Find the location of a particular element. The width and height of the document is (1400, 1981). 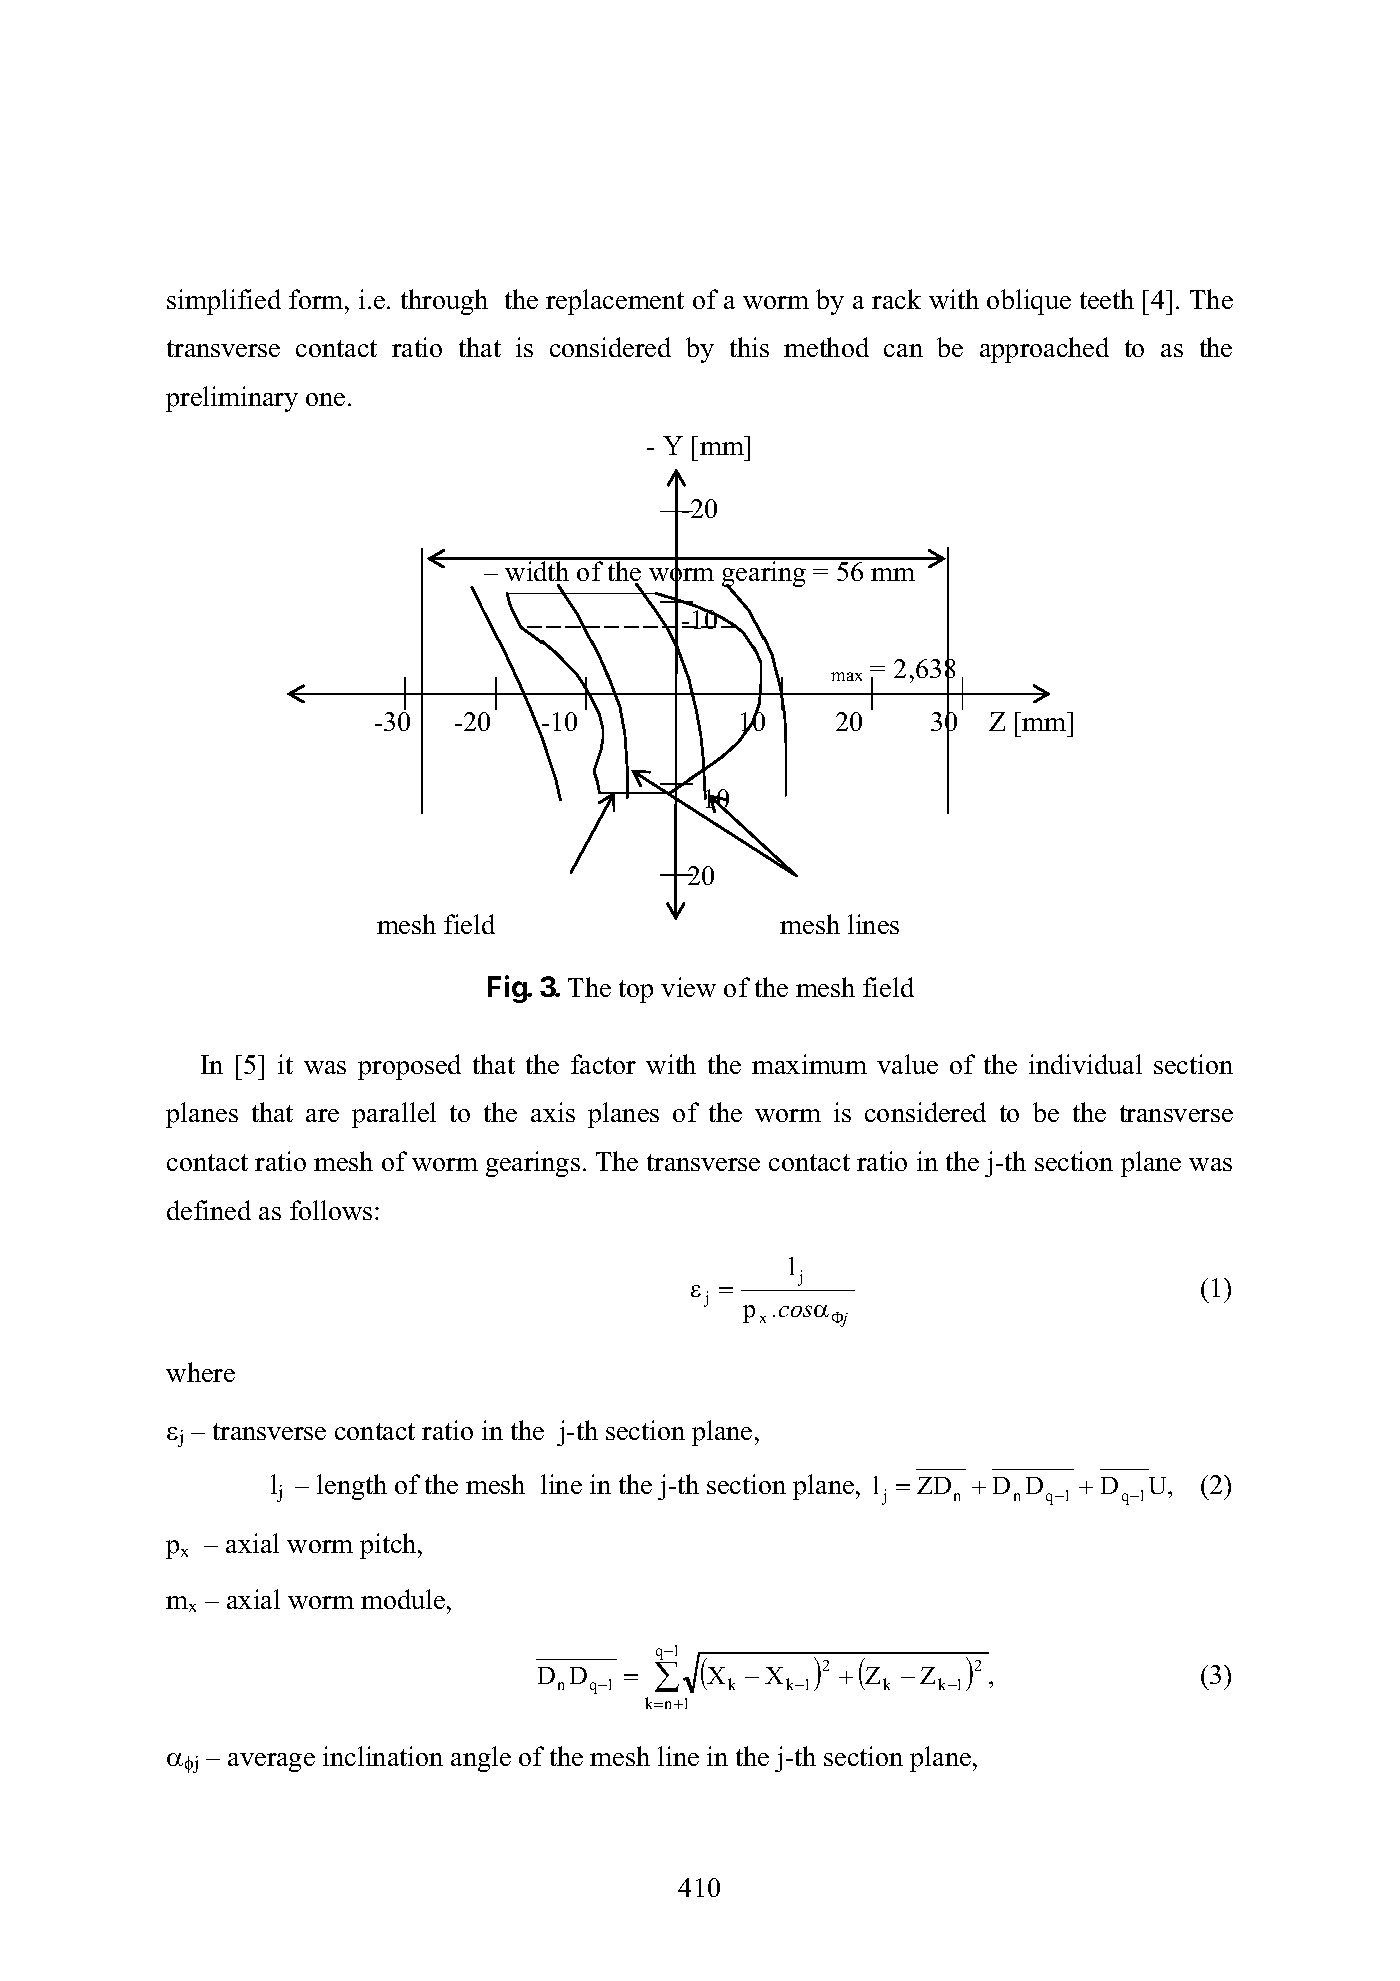

angle is located at coordinates (481, 1759).
